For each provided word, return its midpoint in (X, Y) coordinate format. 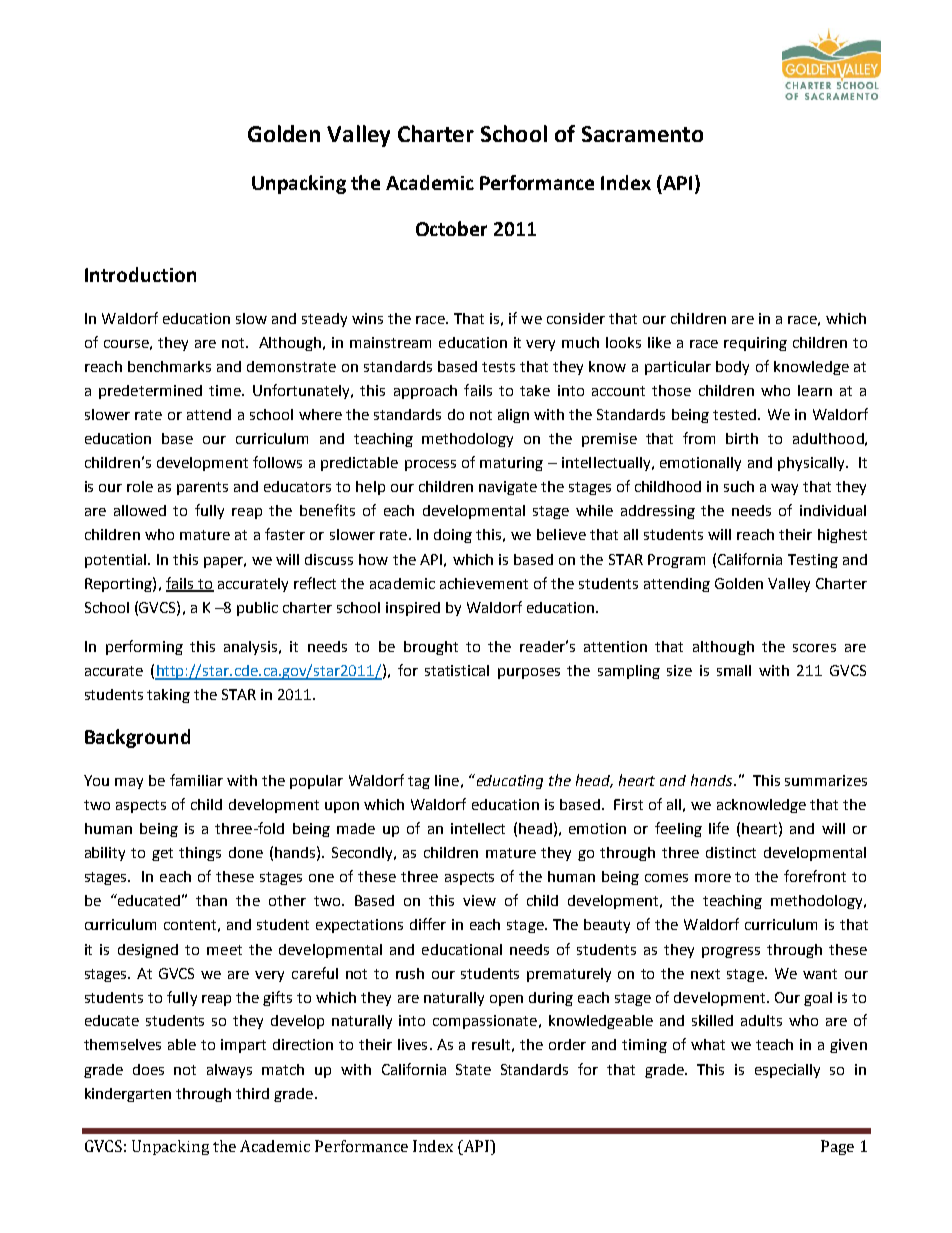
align (513, 416)
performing (144, 647)
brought (431, 648)
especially (787, 1071)
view (479, 900)
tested (734, 414)
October (451, 228)
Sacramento (642, 134)
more (713, 878)
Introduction (140, 274)
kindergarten (128, 1095)
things (200, 854)
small (734, 670)
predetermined (150, 392)
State (473, 1069)
